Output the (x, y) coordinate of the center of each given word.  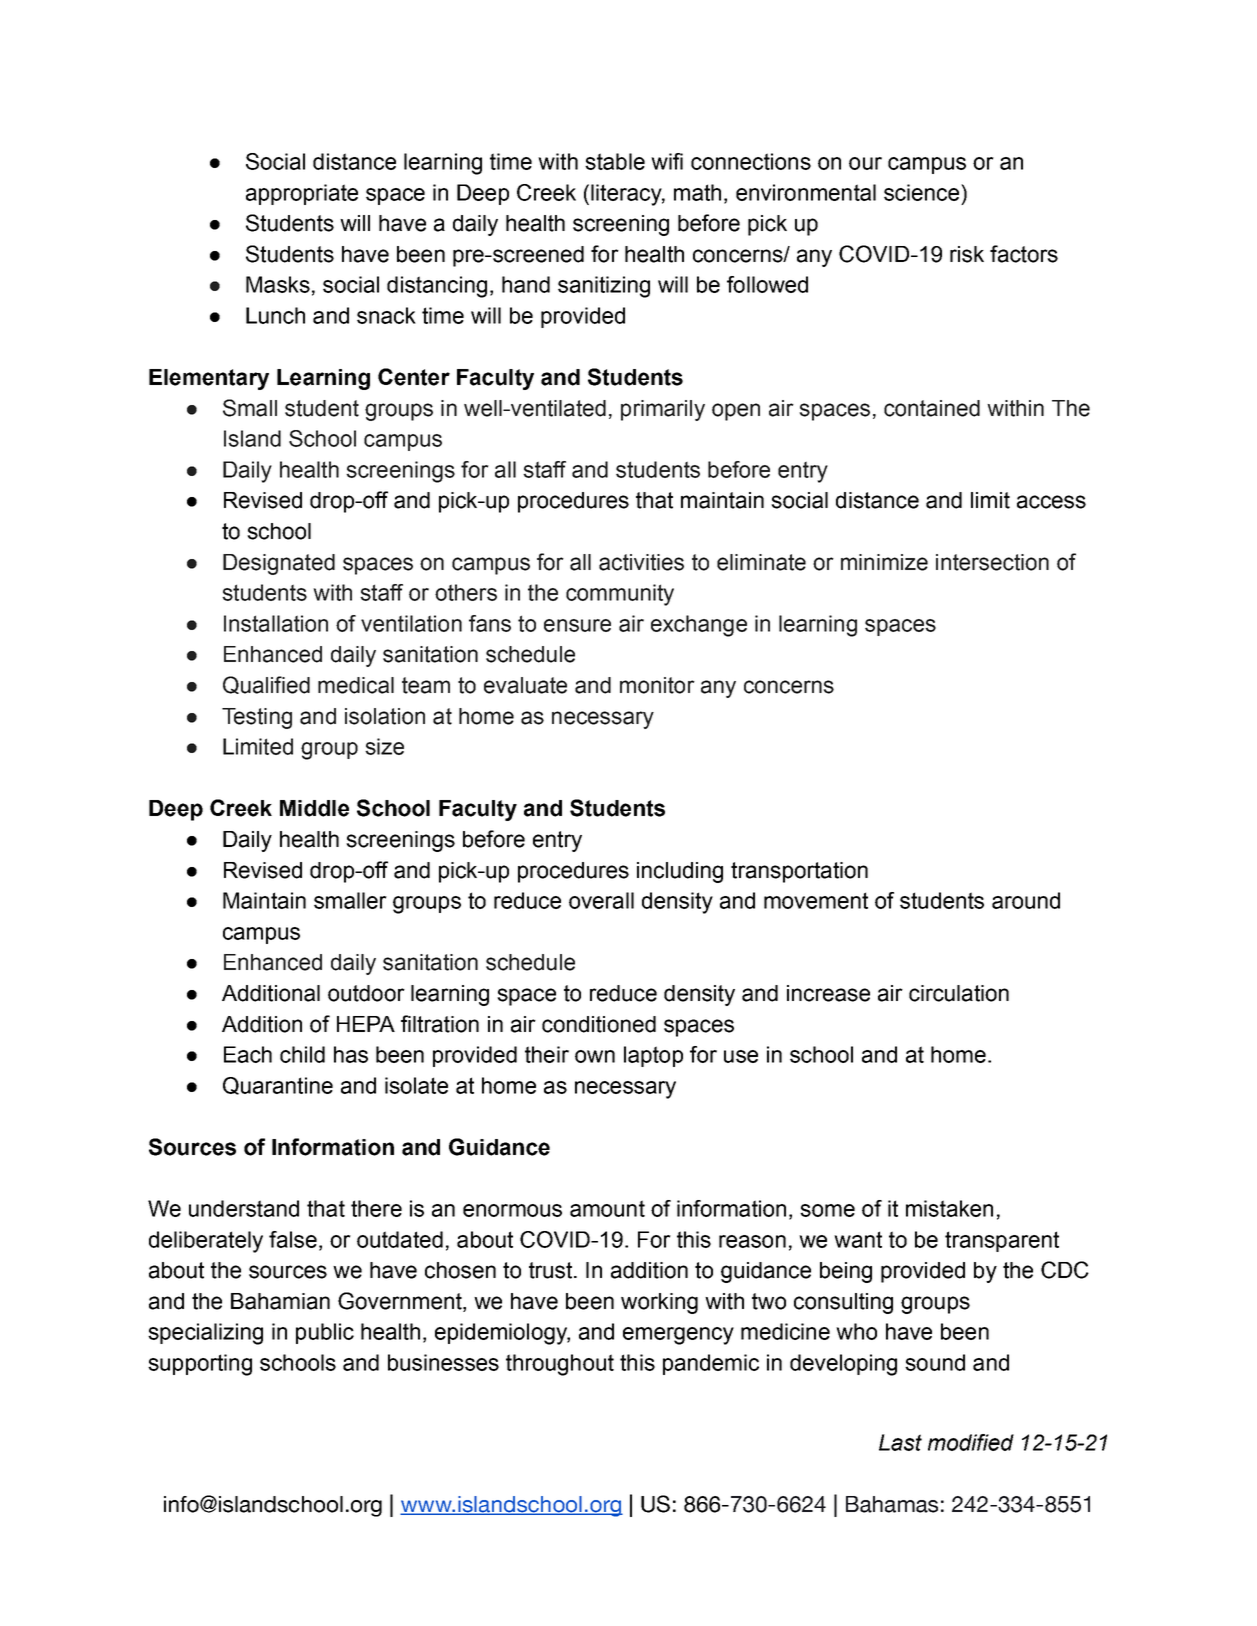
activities (641, 562)
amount (607, 1208)
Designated (279, 564)
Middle (314, 808)
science (923, 192)
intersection (992, 562)
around (1026, 900)
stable (615, 161)
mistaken (949, 1208)
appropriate (302, 194)
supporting (200, 1365)
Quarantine (278, 1086)
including (680, 872)
